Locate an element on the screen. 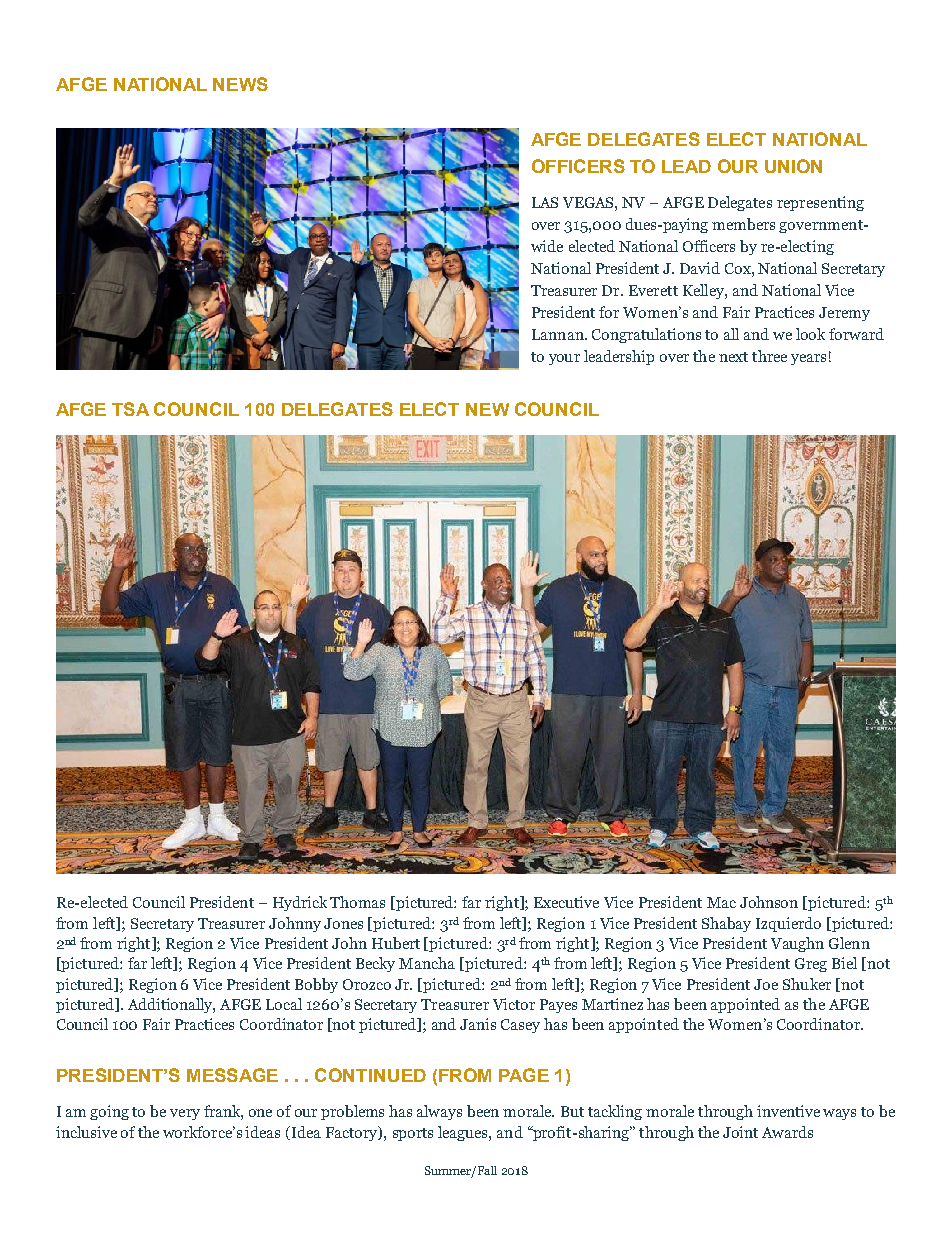 The width and height of the screenshot is (952, 1233). Congratulations is located at coordinates (646, 335).
